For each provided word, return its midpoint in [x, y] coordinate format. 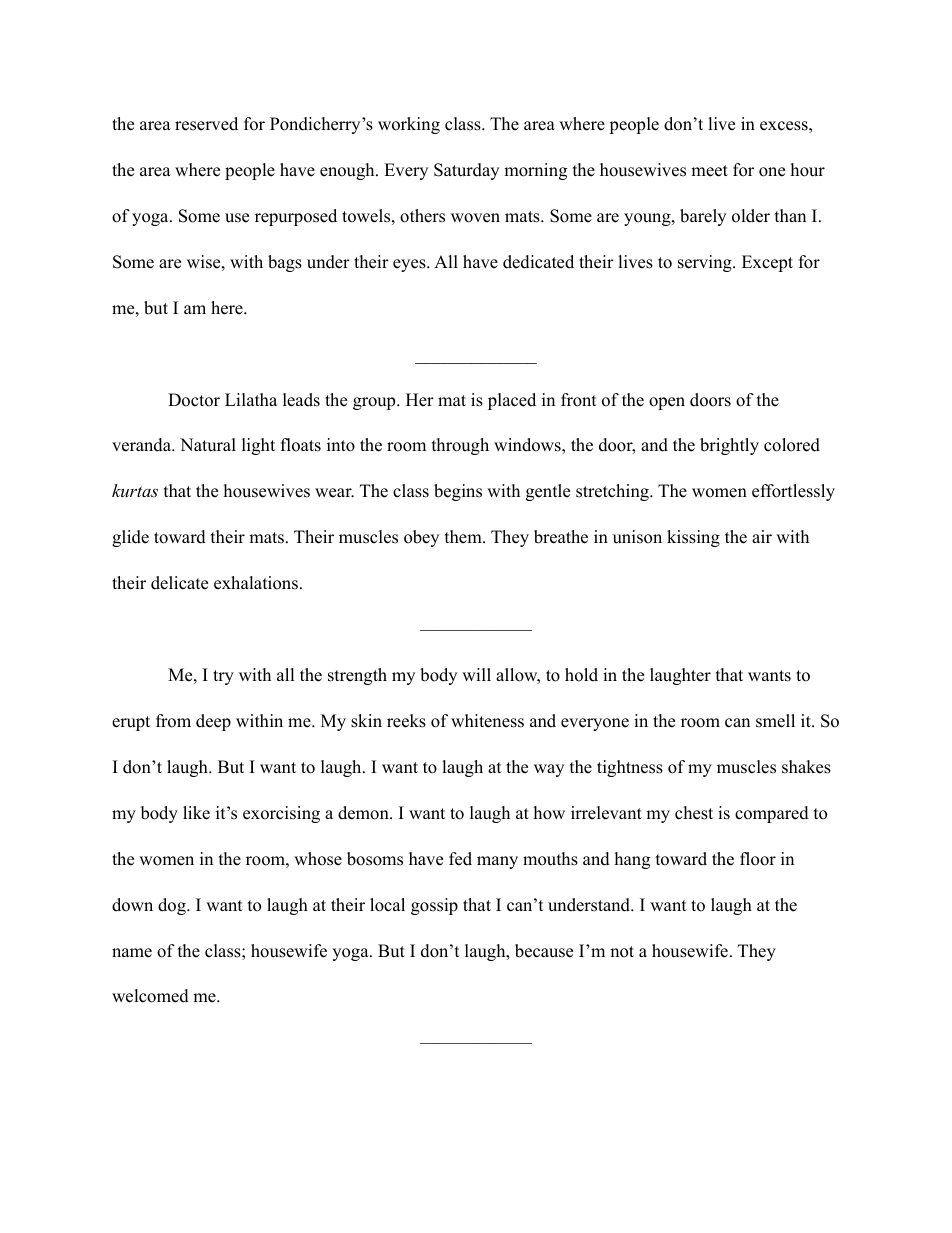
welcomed [150, 996]
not [622, 952]
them [464, 537]
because [544, 951]
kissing [693, 538]
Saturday [466, 171]
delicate [179, 583]
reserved [206, 124]
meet [709, 171]
